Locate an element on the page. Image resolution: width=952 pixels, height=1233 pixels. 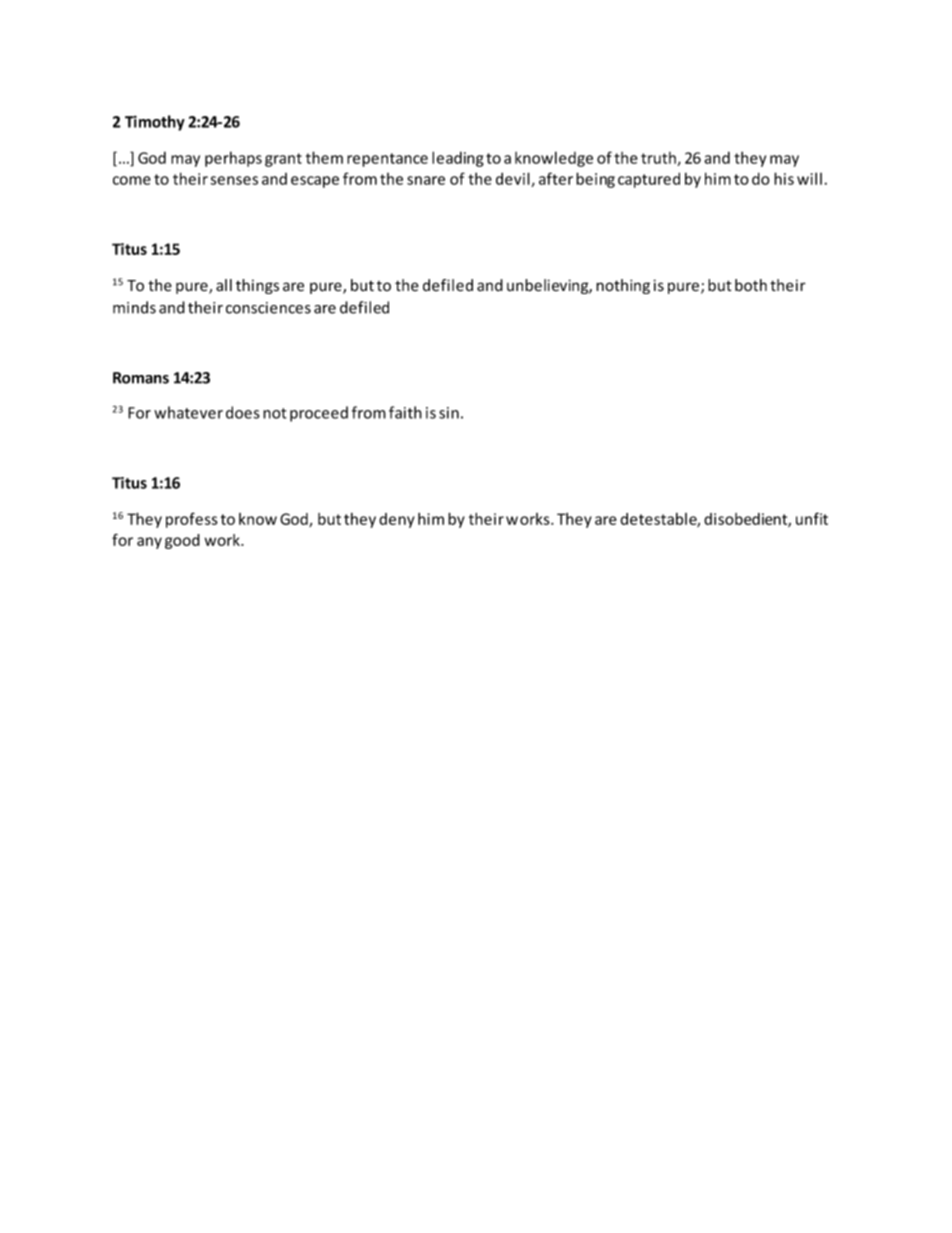
Timothy is located at coordinates (155, 123).
